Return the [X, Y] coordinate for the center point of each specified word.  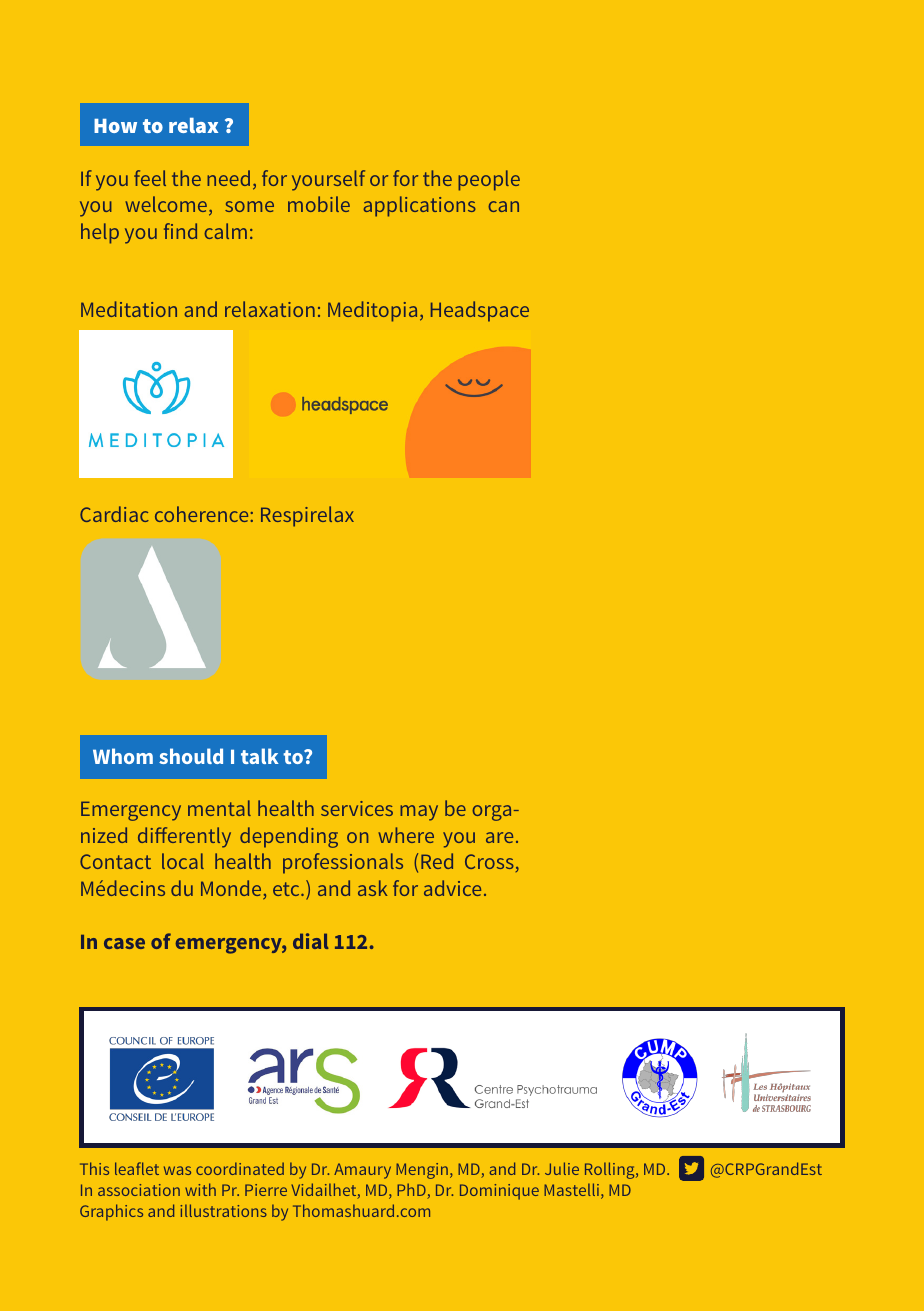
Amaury [362, 1171]
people [489, 180]
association [139, 1190]
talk [260, 756]
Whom [123, 756]
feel [150, 178]
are [499, 837]
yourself [328, 180]
